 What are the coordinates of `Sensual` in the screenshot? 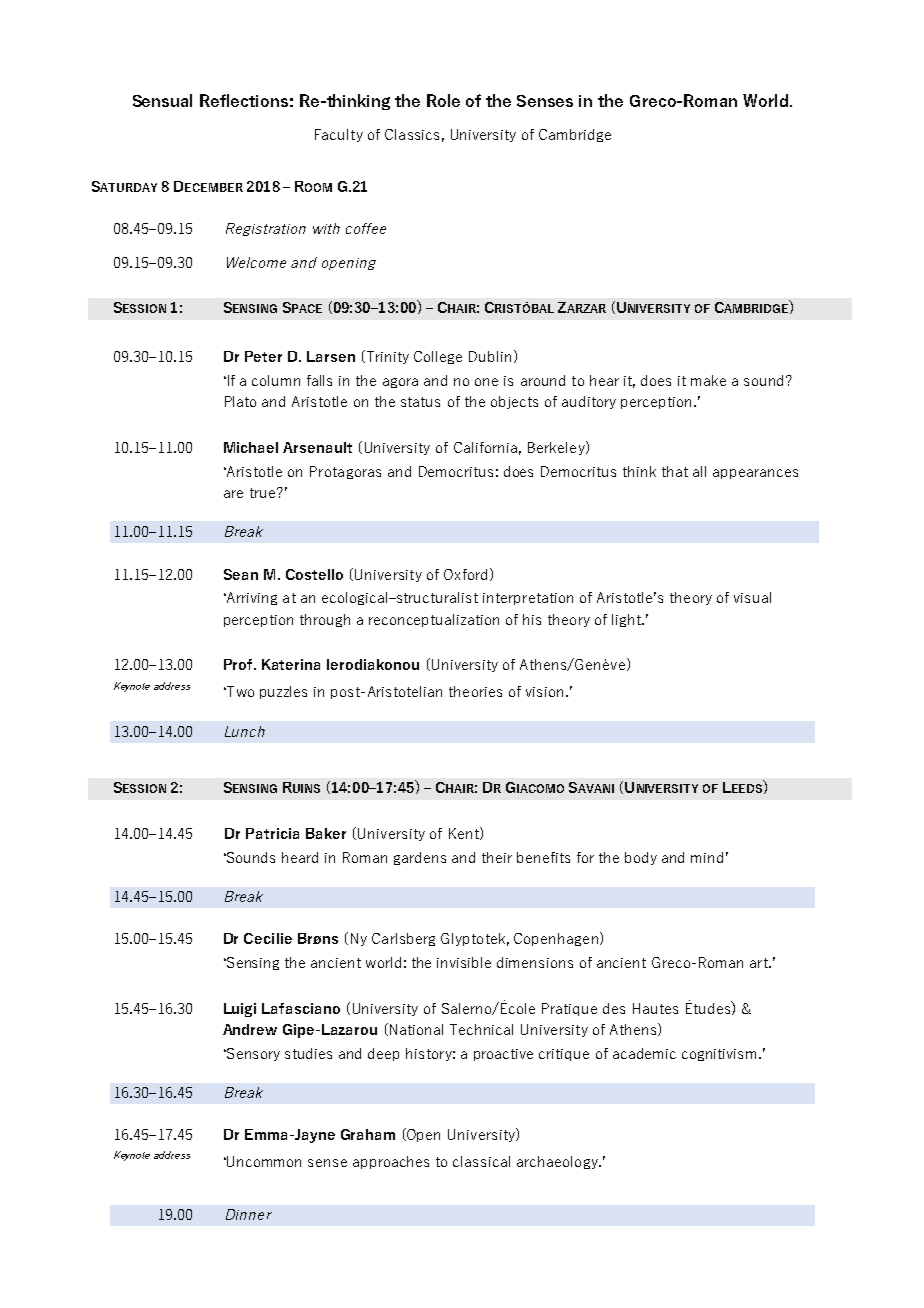 It's located at (162, 100).
